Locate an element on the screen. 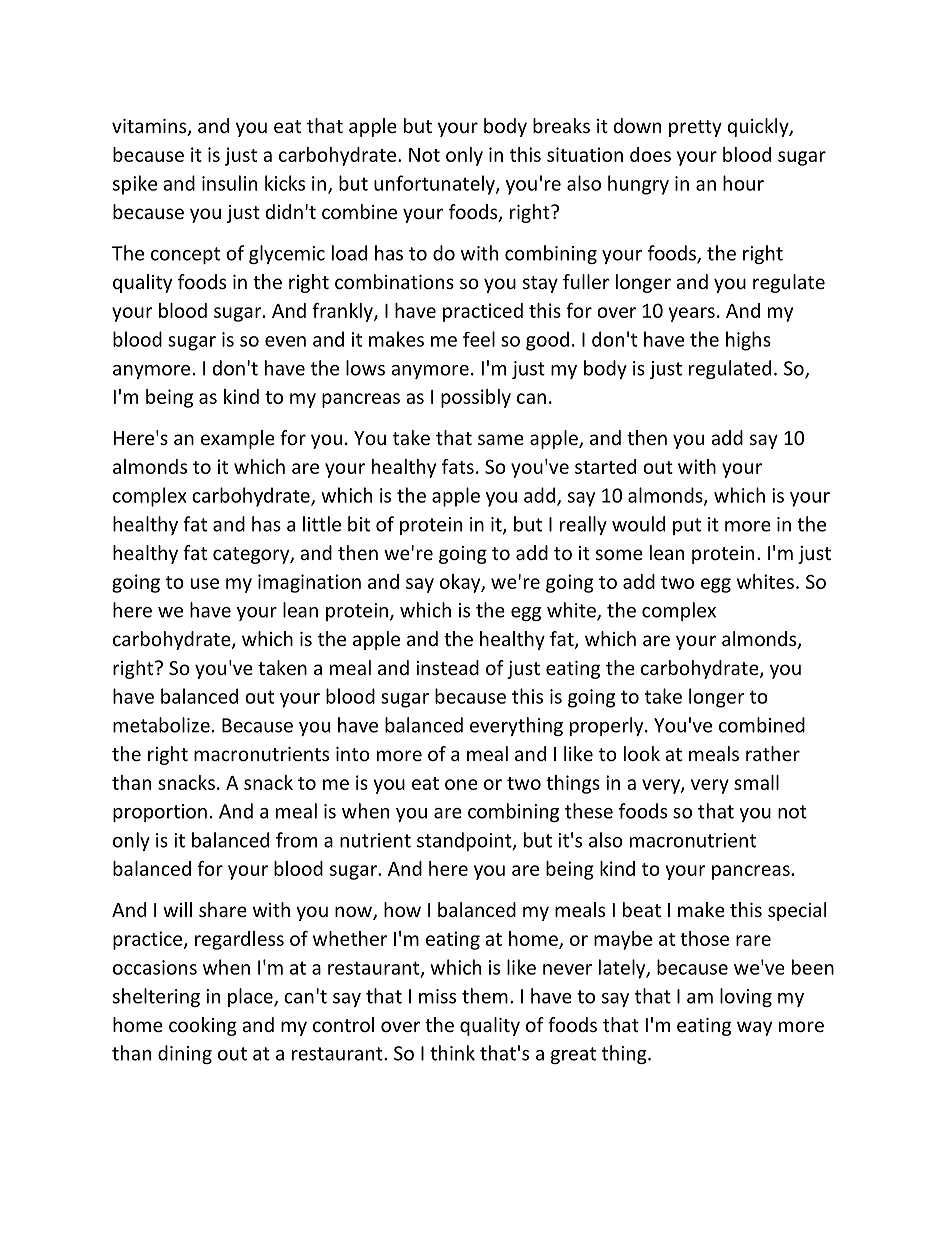  insulin is located at coordinates (229, 183).
